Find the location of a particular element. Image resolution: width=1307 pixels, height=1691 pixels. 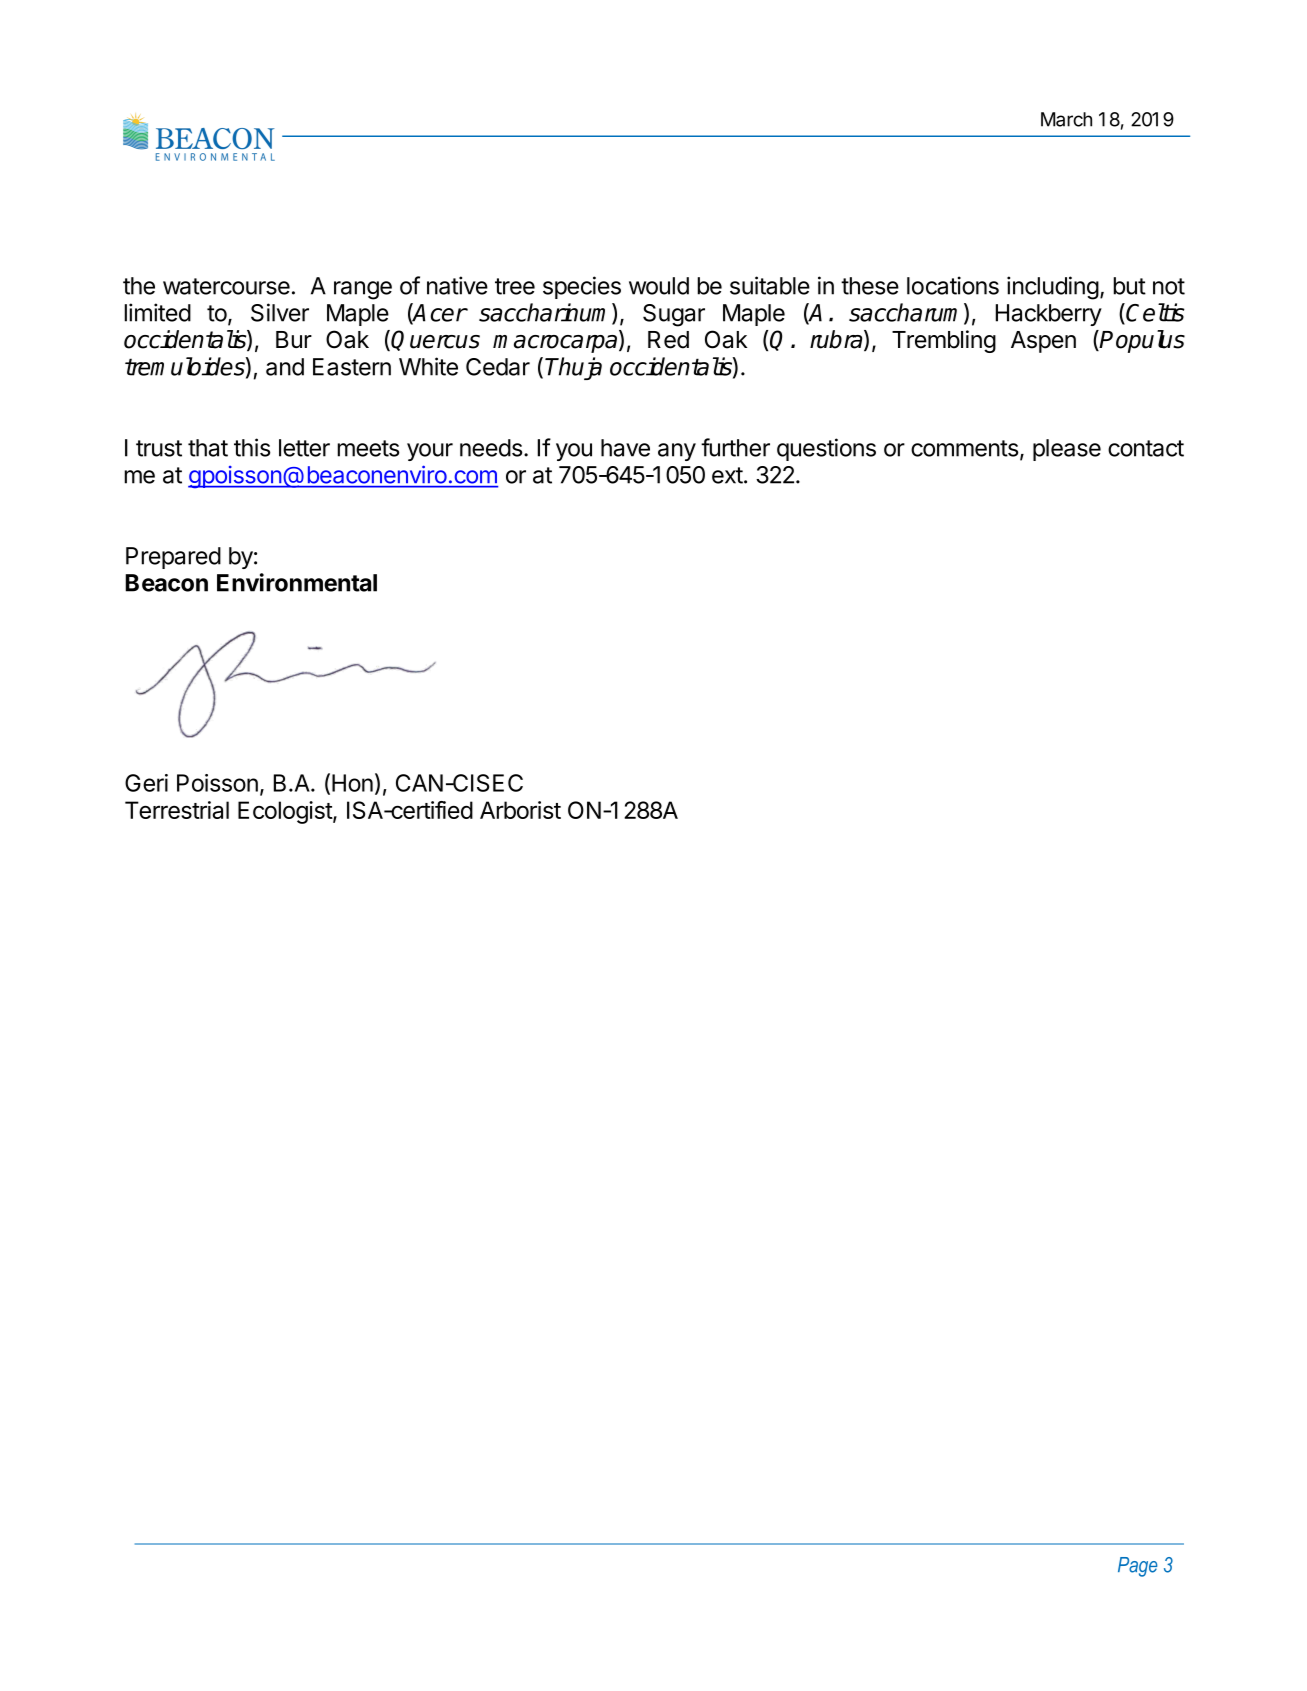

ext is located at coordinates (727, 475).
